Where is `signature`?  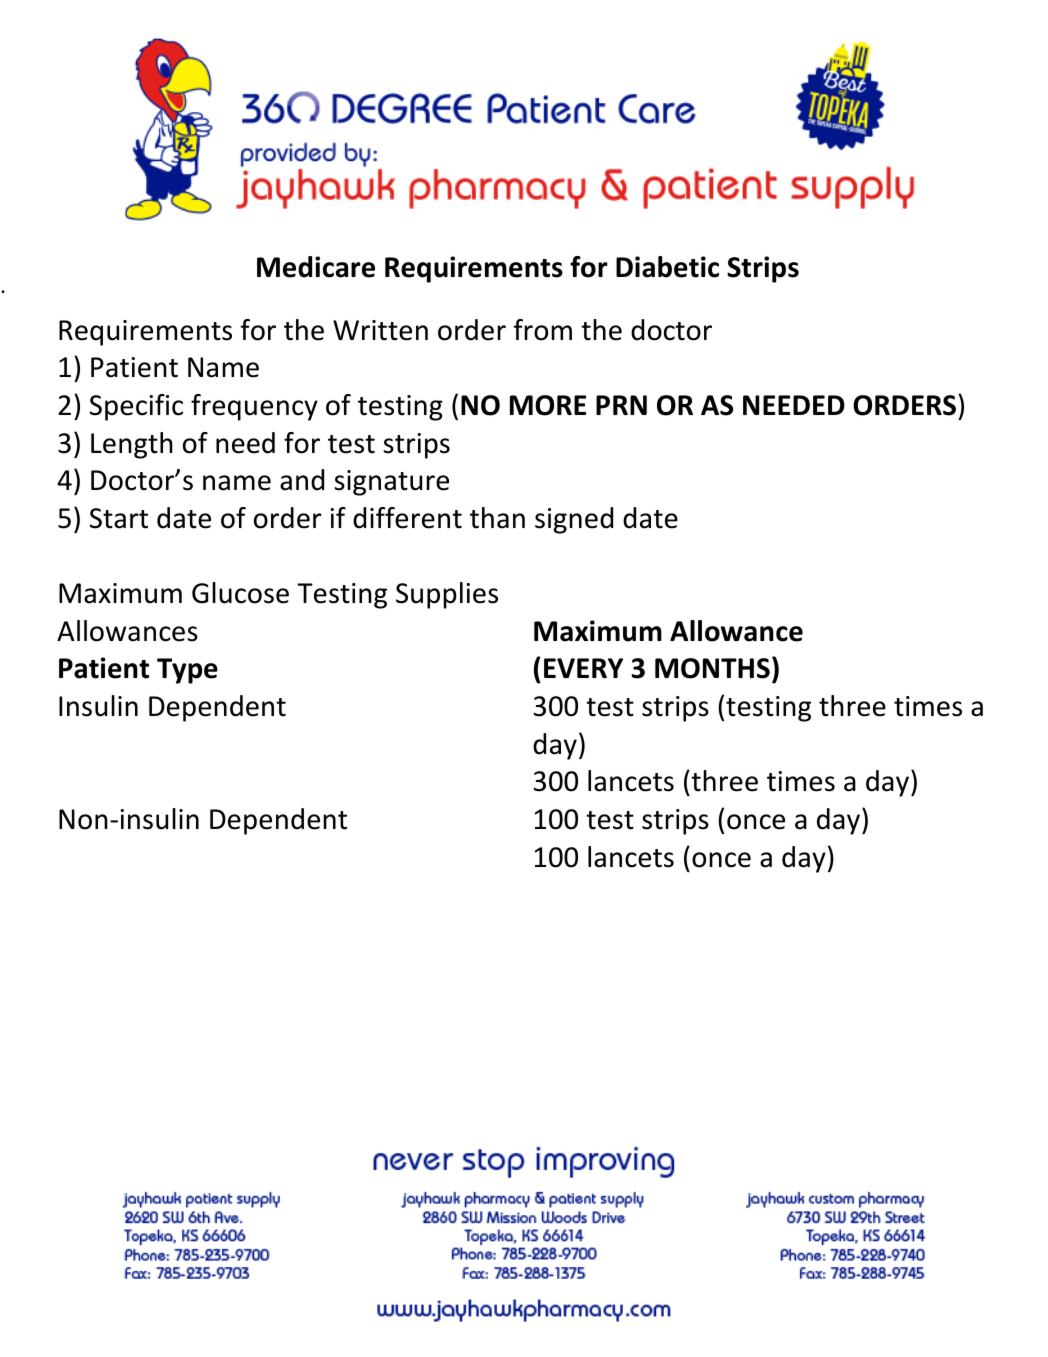 signature is located at coordinates (391, 483).
